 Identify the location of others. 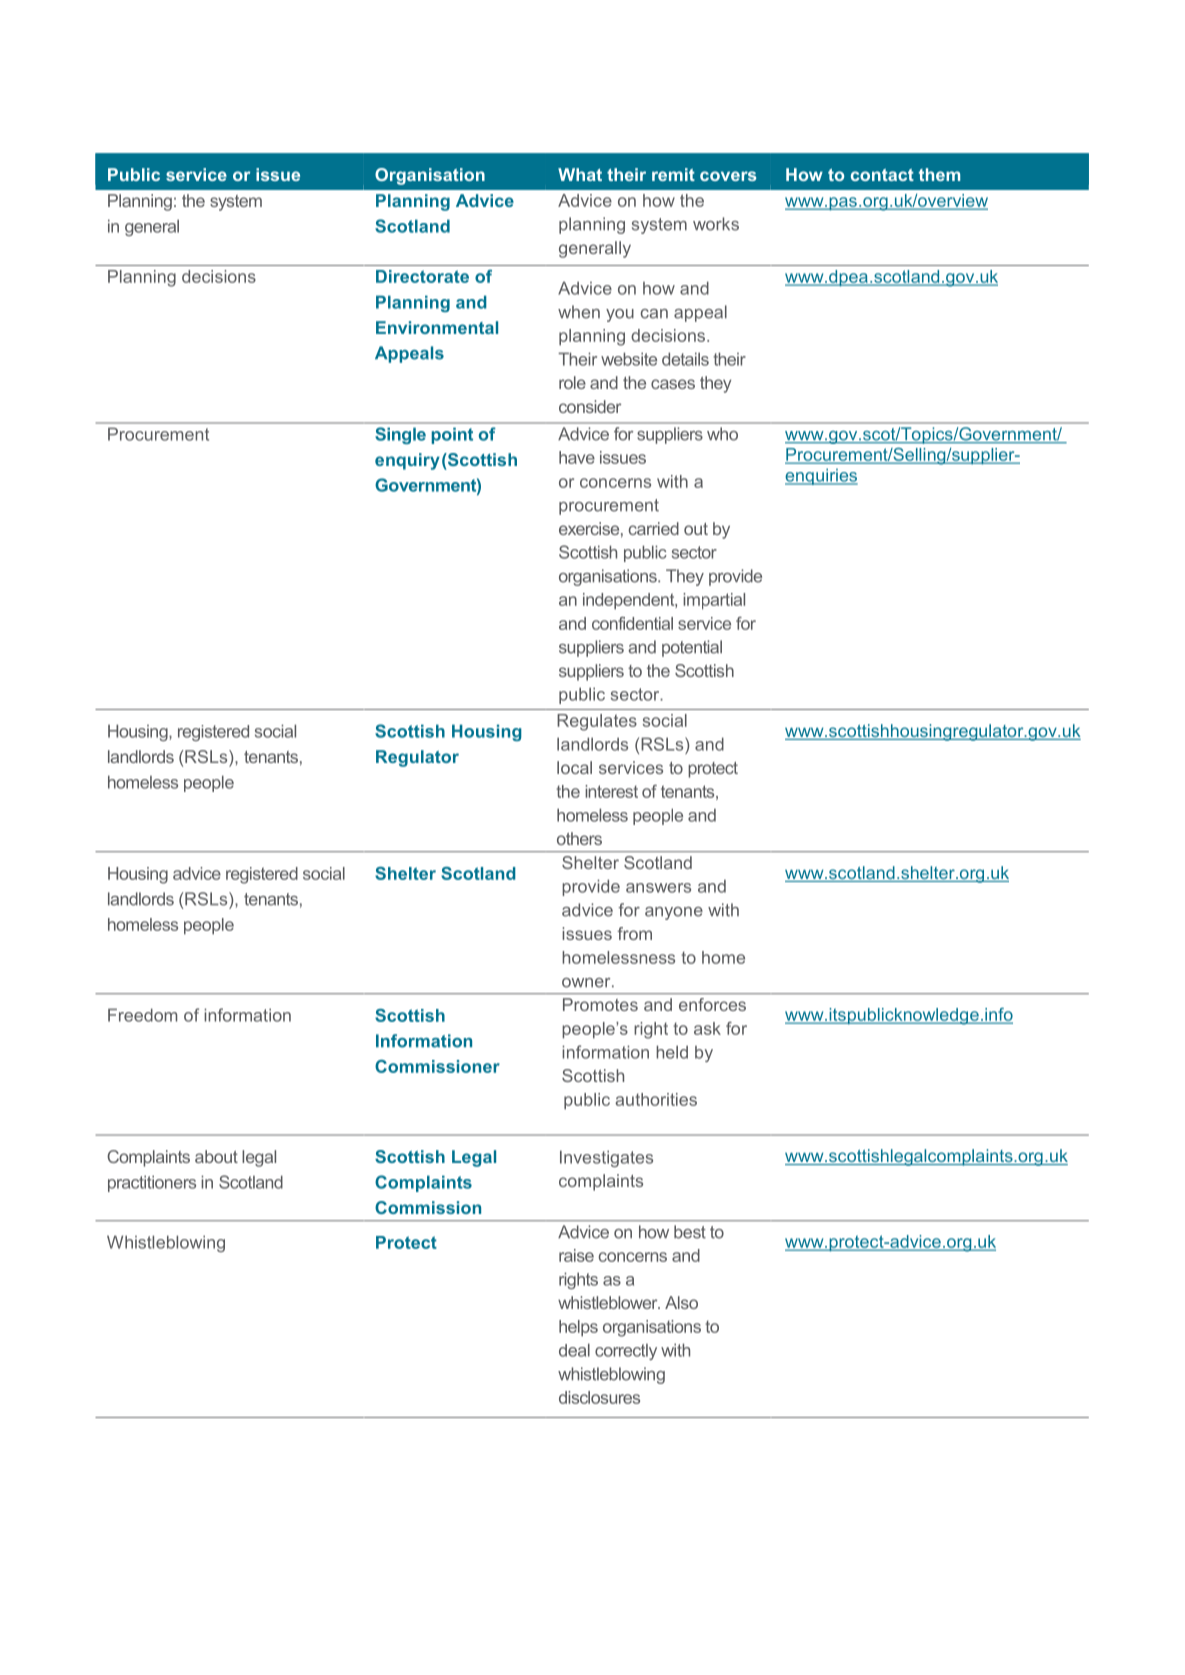
(579, 838).
